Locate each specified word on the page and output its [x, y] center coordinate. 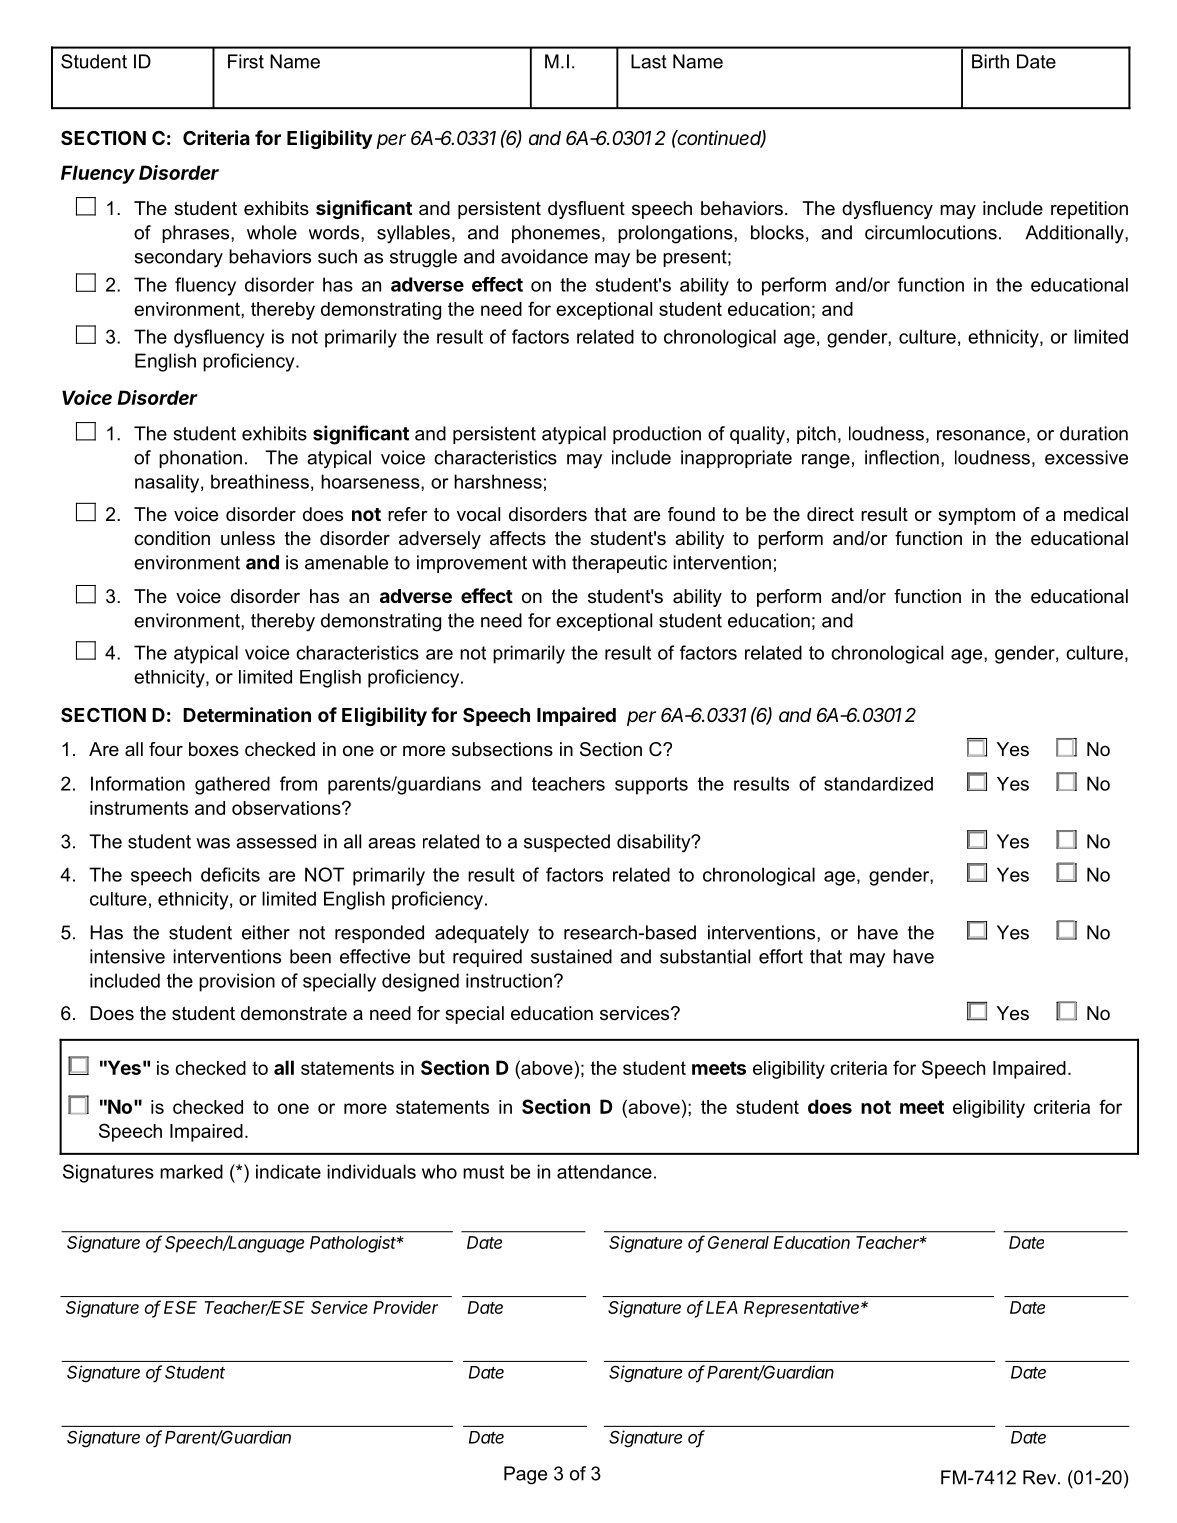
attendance [604, 1171]
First [246, 61]
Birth [990, 61]
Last [649, 61]
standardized [878, 784]
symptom [976, 516]
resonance [981, 435]
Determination [247, 714]
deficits [230, 874]
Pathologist [354, 1244]
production [657, 435]
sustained [571, 956]
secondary [178, 258]
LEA [722, 1307]
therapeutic [619, 564]
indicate [288, 1171]
